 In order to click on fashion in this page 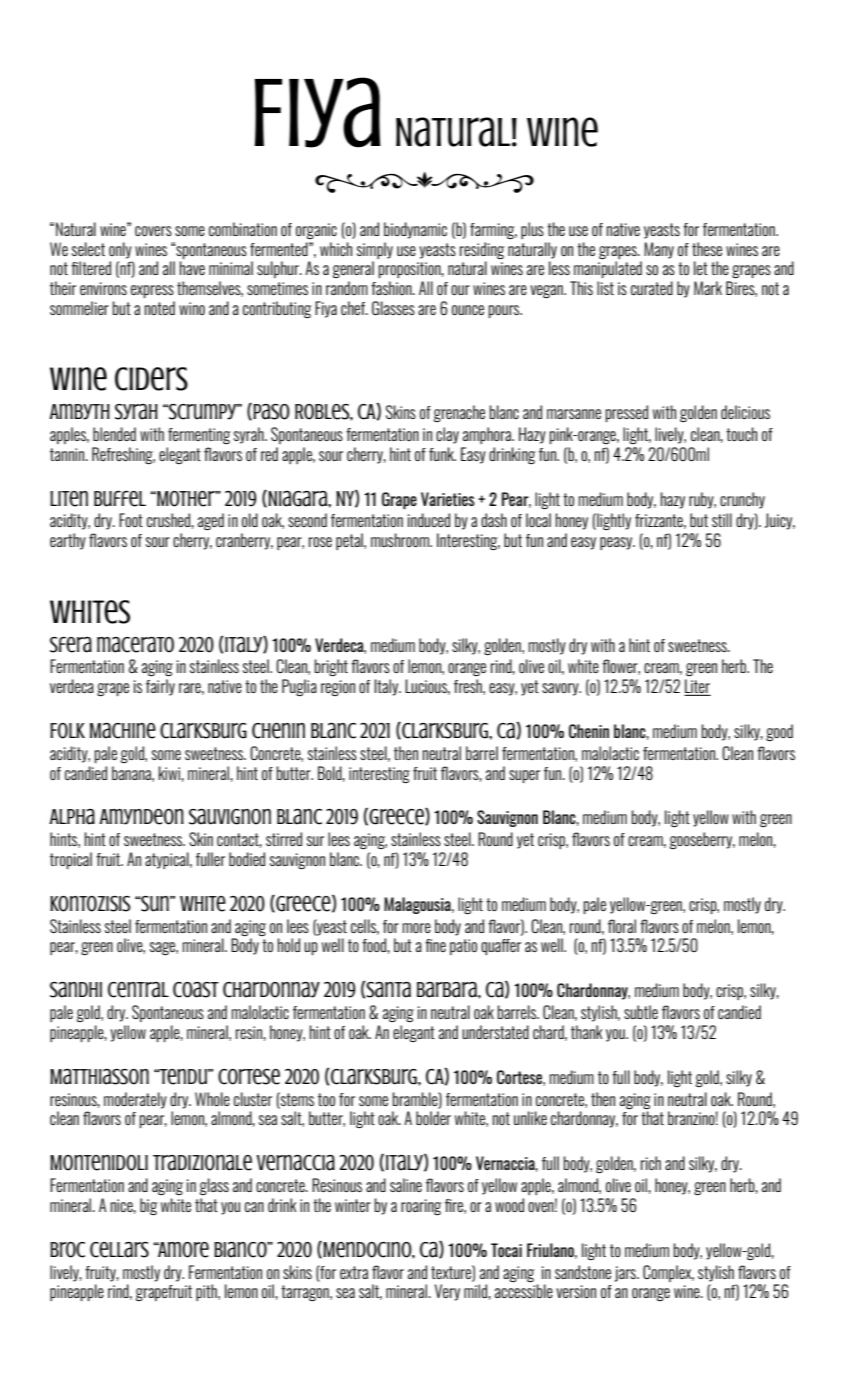, I will do `click(392, 288)`.
